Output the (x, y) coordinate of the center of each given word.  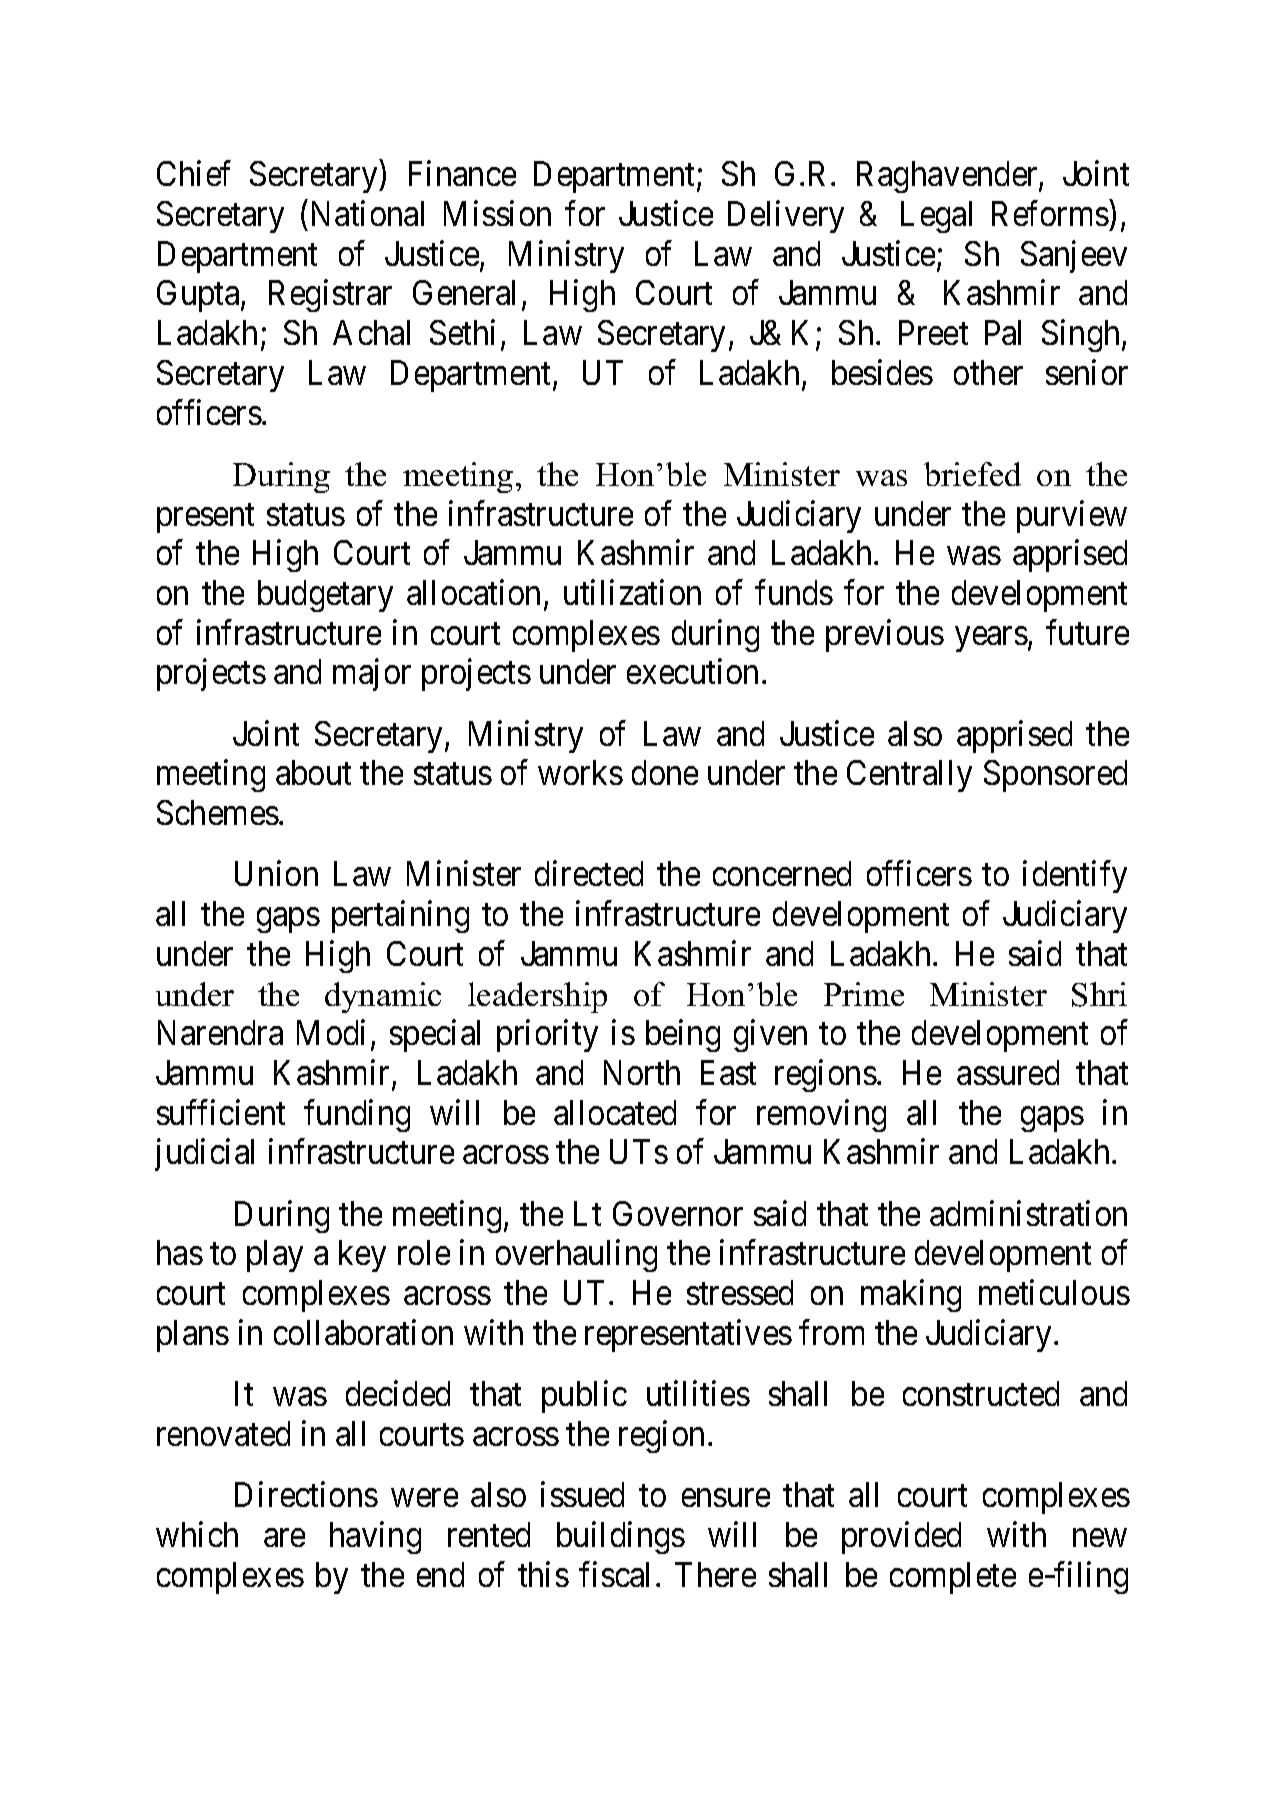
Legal (936, 217)
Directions (306, 1494)
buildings (621, 1537)
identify (1075, 877)
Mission (497, 213)
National (368, 213)
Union (276, 873)
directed (589, 873)
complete (953, 1578)
